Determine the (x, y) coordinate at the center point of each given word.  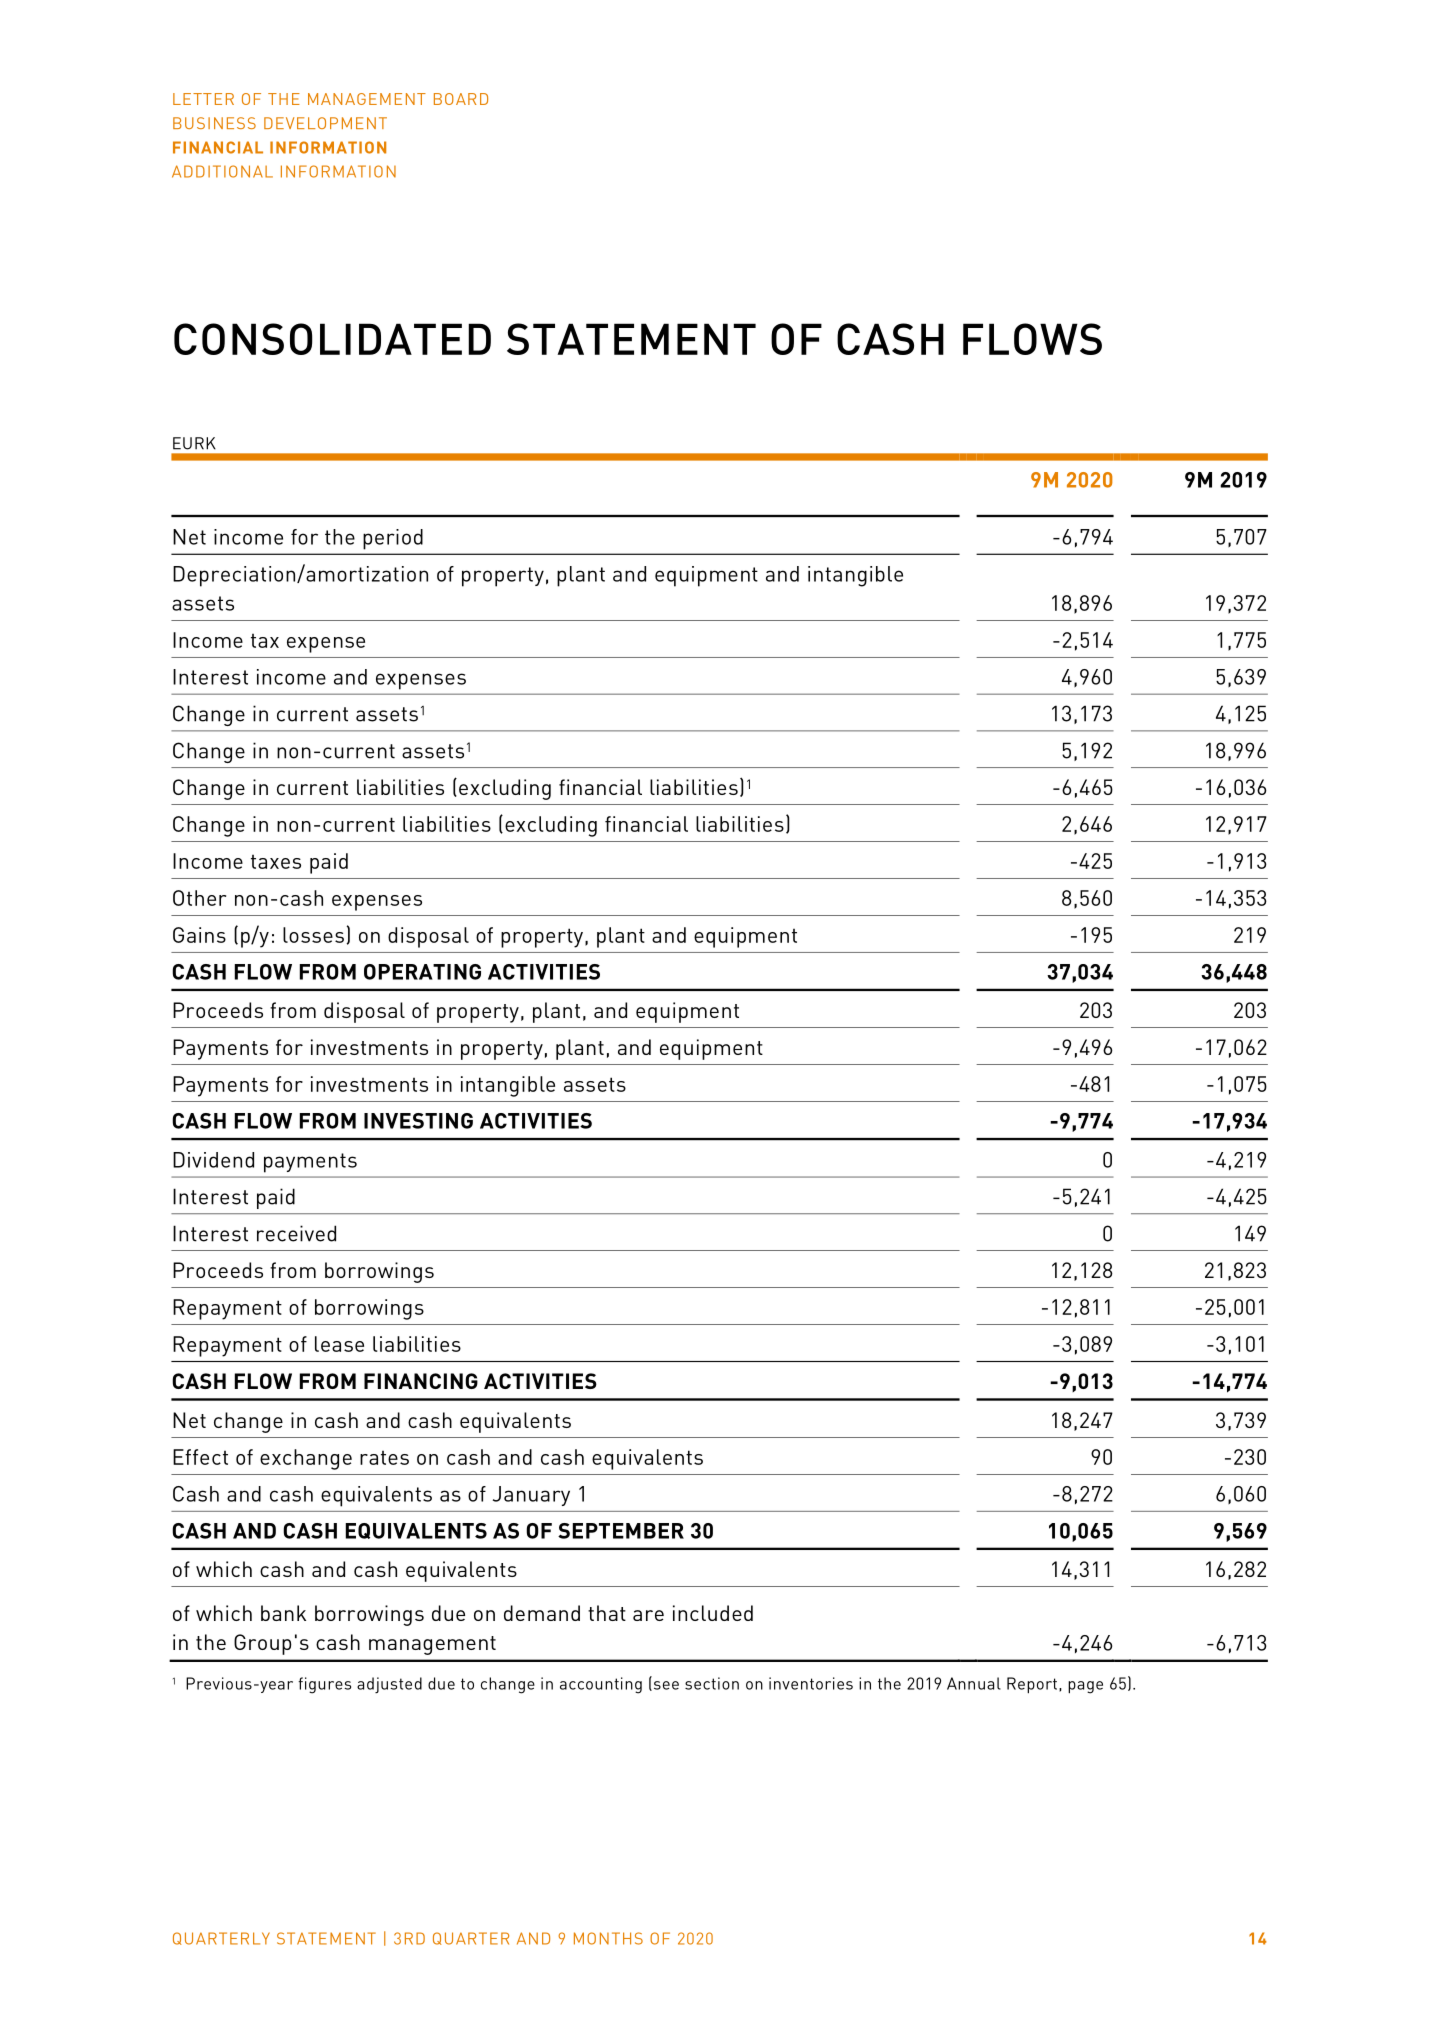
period (393, 539)
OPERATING (422, 972)
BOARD (461, 99)
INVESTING (418, 1121)
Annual (974, 1683)
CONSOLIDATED (332, 339)
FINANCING (421, 1381)
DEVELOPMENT (325, 123)
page (1085, 1687)
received (296, 1233)
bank (283, 1613)
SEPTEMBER (621, 1531)
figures (324, 1685)
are (648, 1615)
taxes (276, 862)
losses (313, 935)
